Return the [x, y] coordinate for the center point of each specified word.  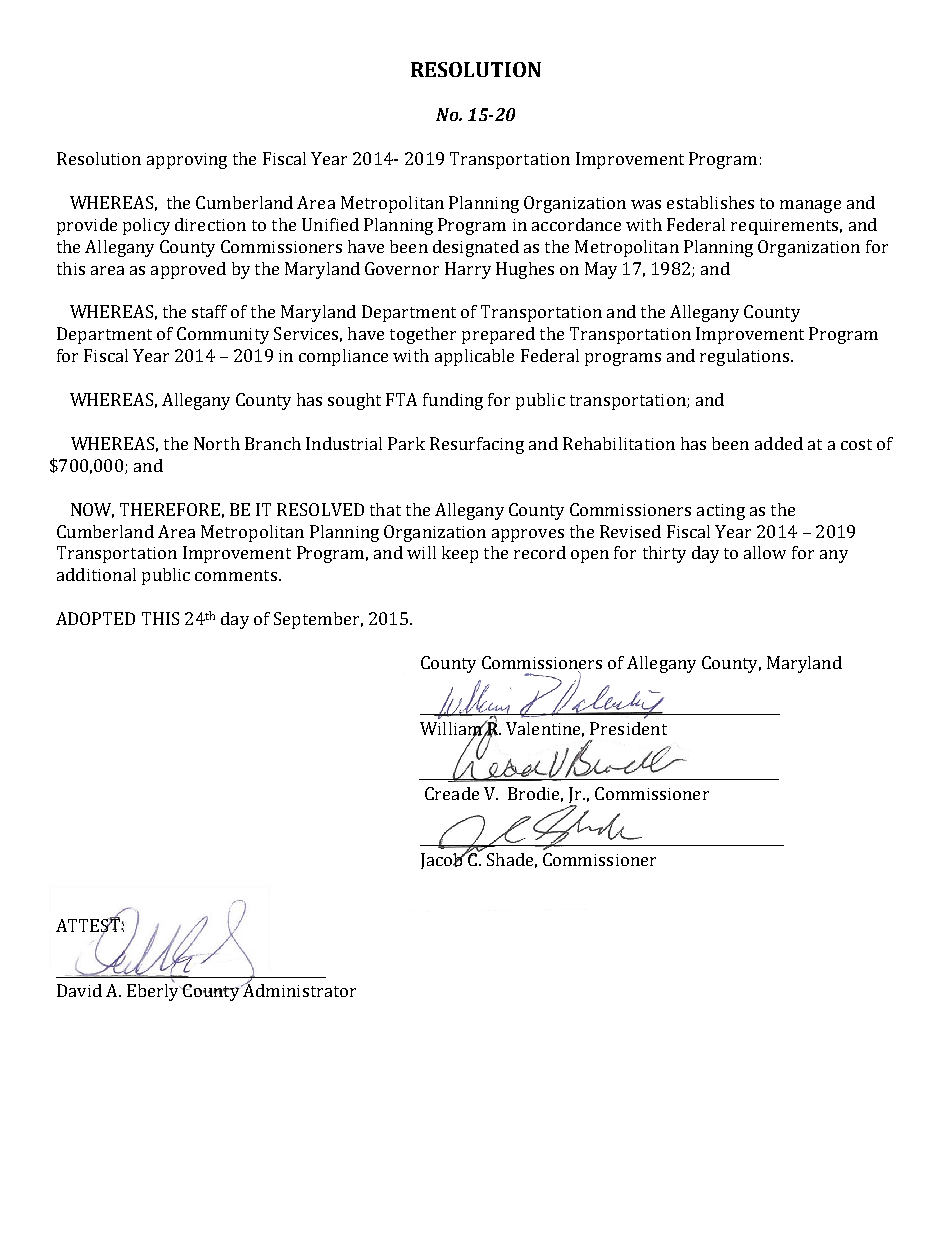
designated [476, 248]
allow [765, 552]
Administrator [298, 989]
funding [453, 401]
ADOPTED [95, 618]
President [628, 728]
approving [187, 161]
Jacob [443, 861]
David [79, 990]
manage [810, 206]
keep [460, 554]
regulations [744, 357]
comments [236, 575]
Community [223, 335]
